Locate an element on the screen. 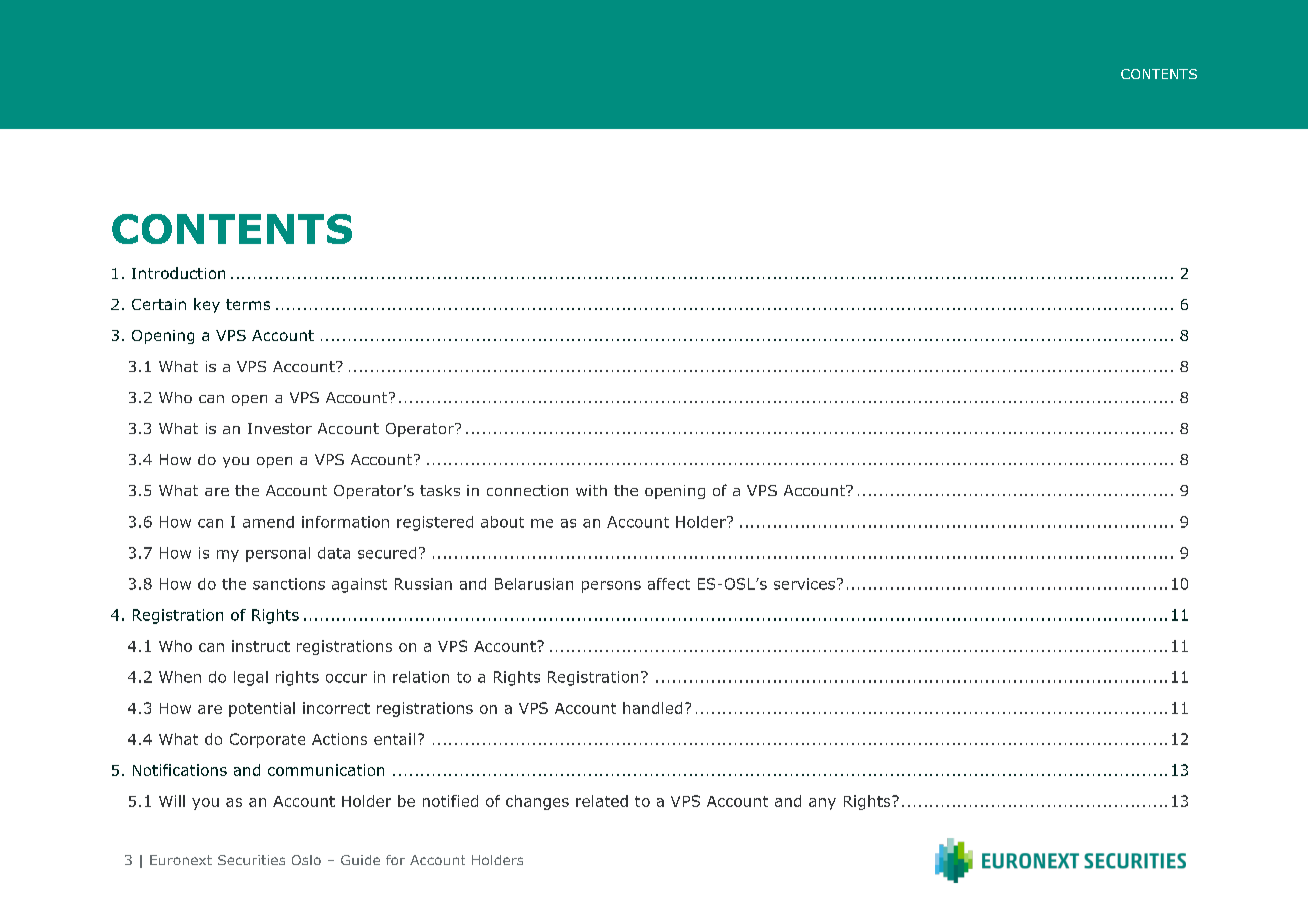  relation is located at coordinates (421, 677).
